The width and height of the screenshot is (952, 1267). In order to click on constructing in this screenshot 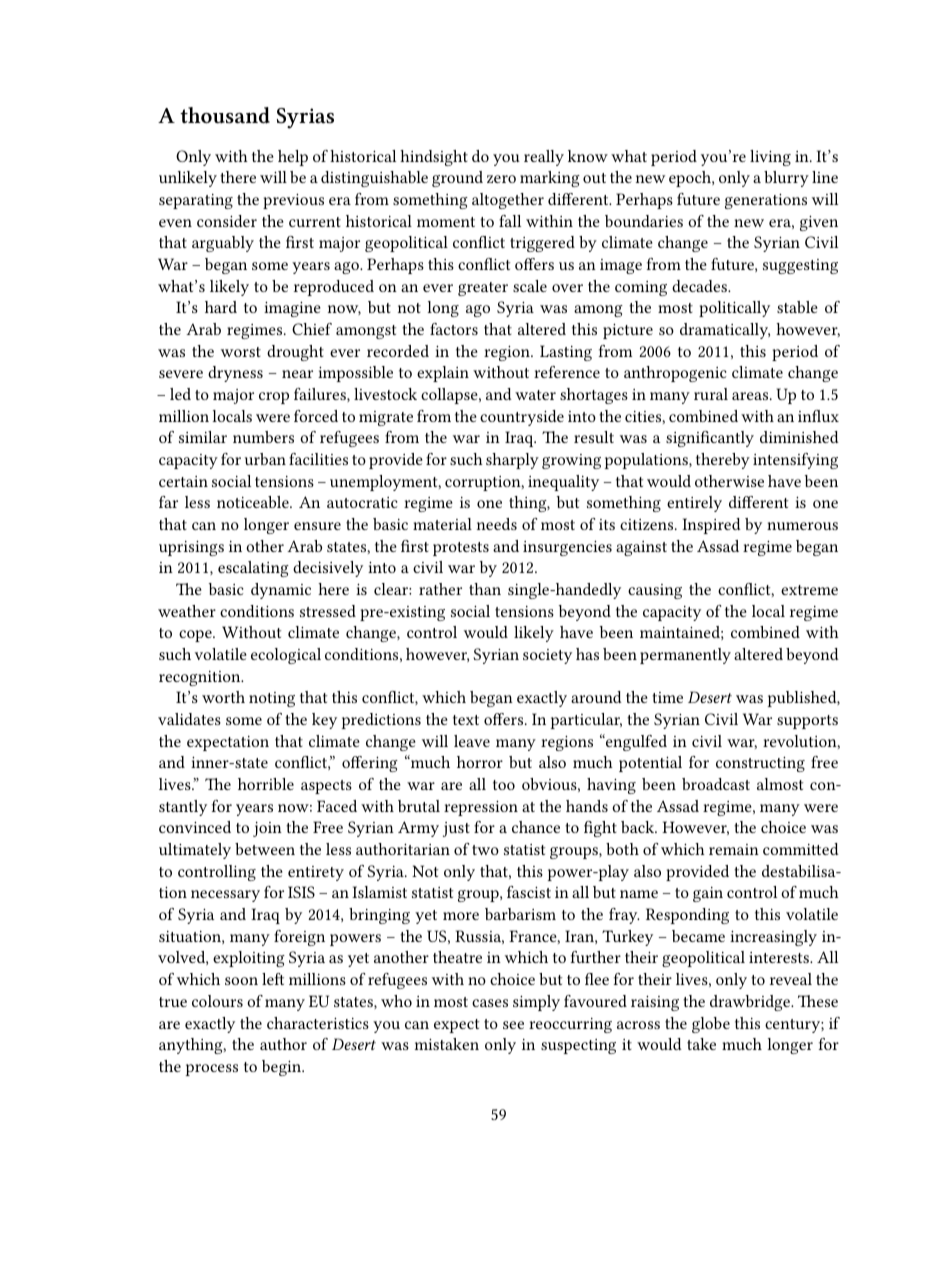, I will do `click(760, 764)`.
